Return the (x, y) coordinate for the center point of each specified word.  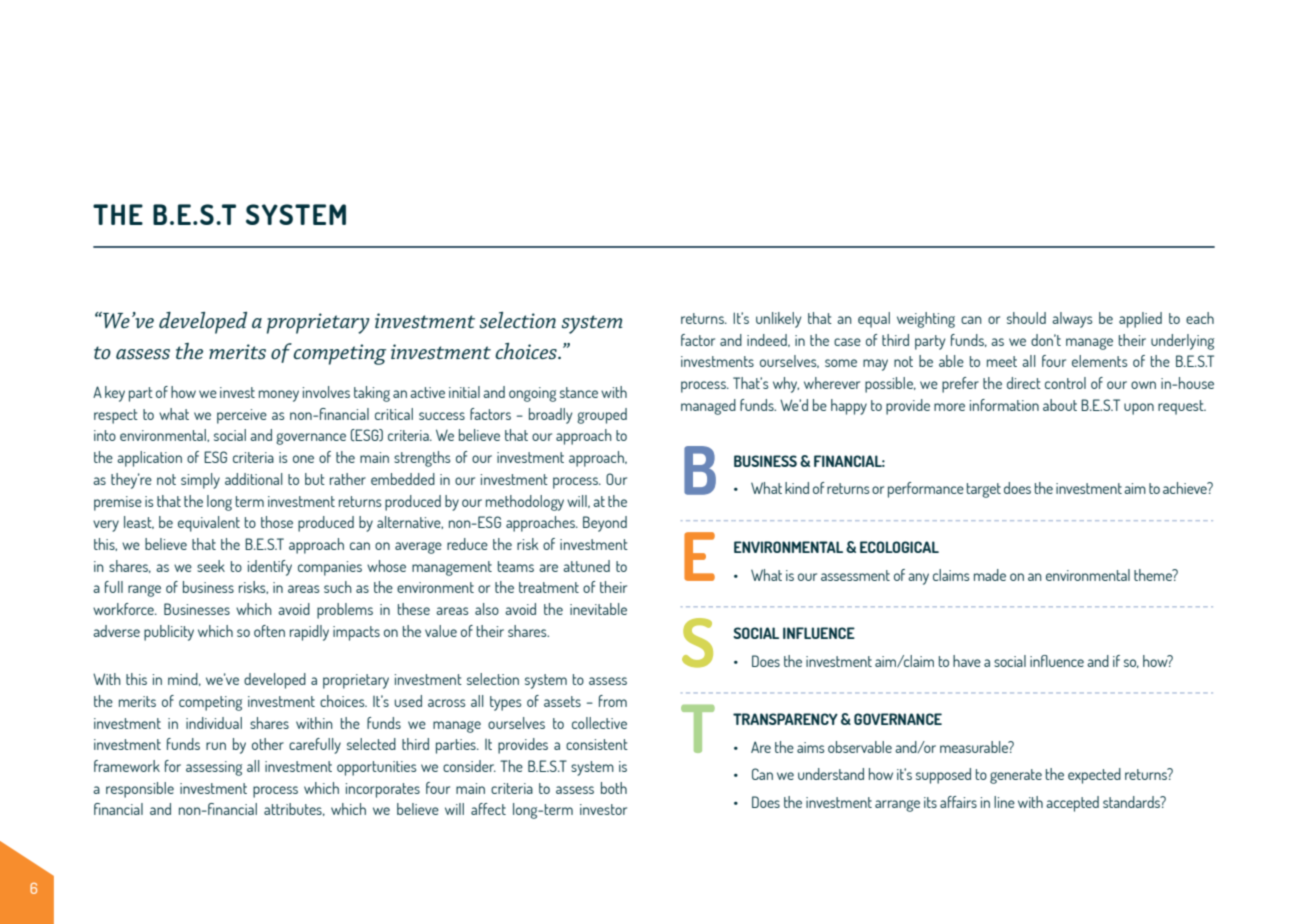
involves (326, 392)
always (1072, 320)
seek (211, 566)
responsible (140, 790)
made (990, 575)
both (614, 788)
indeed (768, 340)
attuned (586, 566)
